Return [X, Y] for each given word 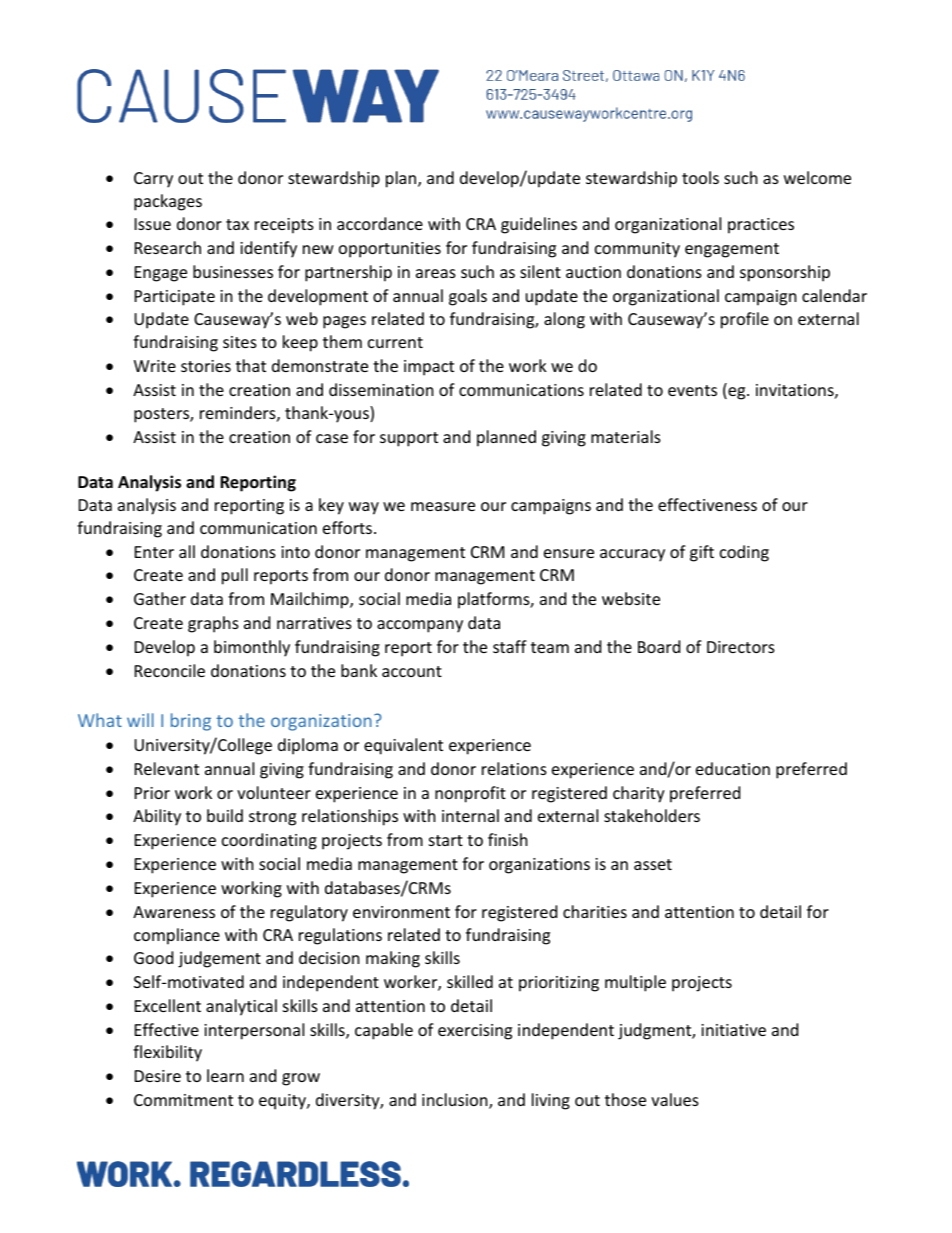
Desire [158, 1076]
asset [653, 864]
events [692, 390]
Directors [741, 647]
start [446, 840]
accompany [420, 626]
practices [761, 226]
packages [168, 202]
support [409, 439]
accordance [380, 223]
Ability [157, 817]
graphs [213, 624]
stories [206, 366]
